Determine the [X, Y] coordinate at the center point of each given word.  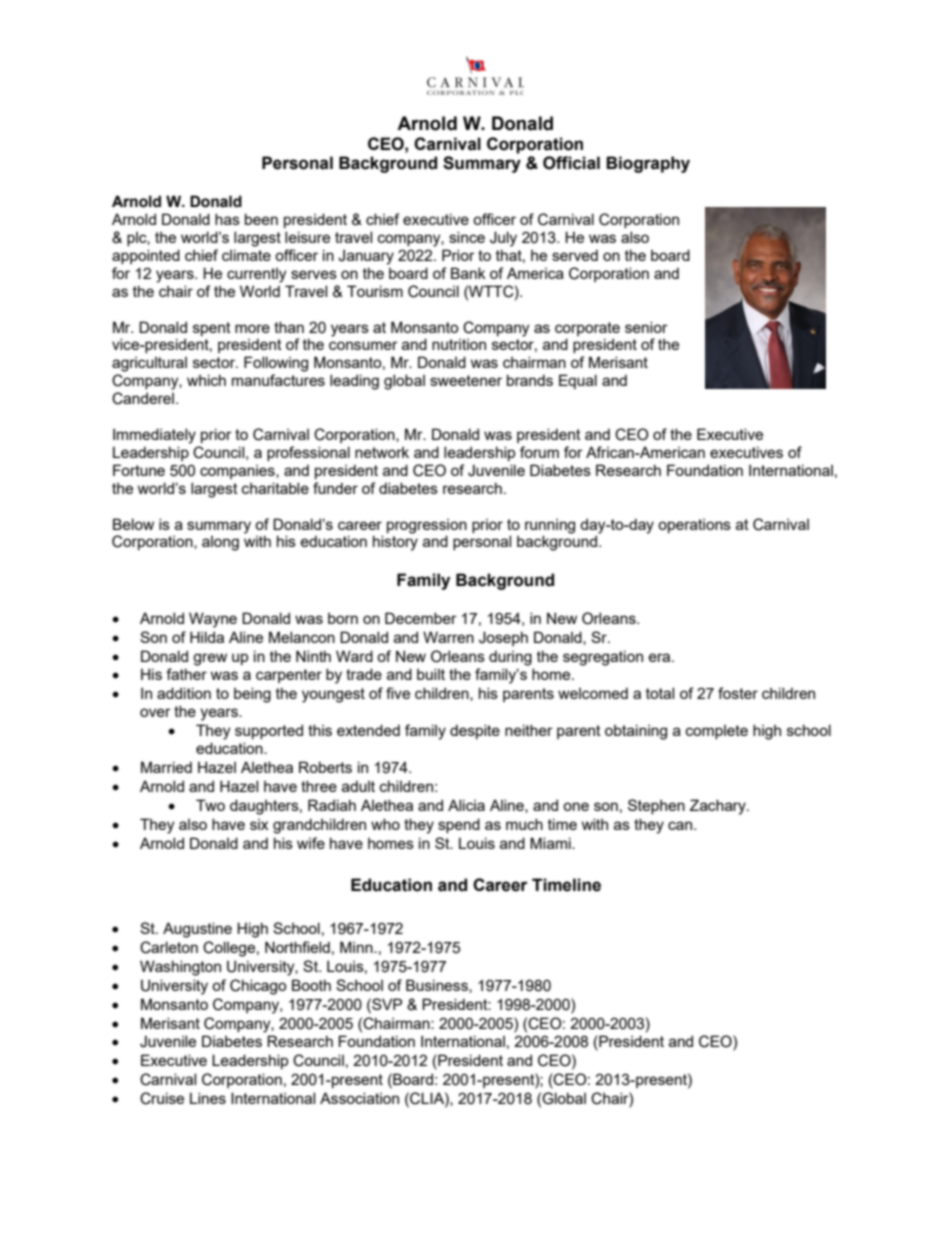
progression [427, 526]
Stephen [656, 806]
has [227, 219]
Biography [648, 164]
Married [166, 767]
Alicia [466, 805]
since [467, 237]
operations [694, 526]
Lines [208, 1098]
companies [238, 472]
